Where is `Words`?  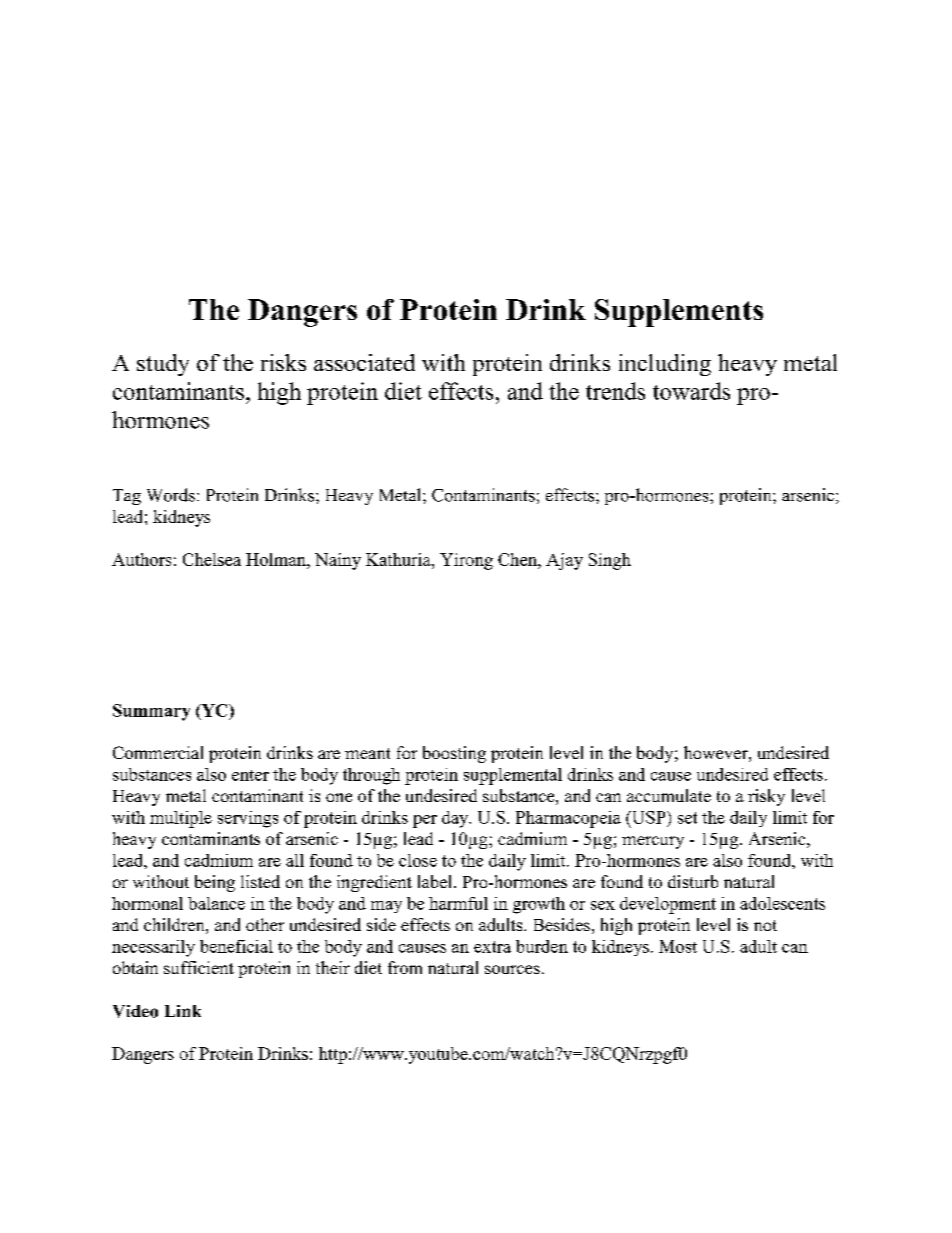
Words is located at coordinates (171, 495).
